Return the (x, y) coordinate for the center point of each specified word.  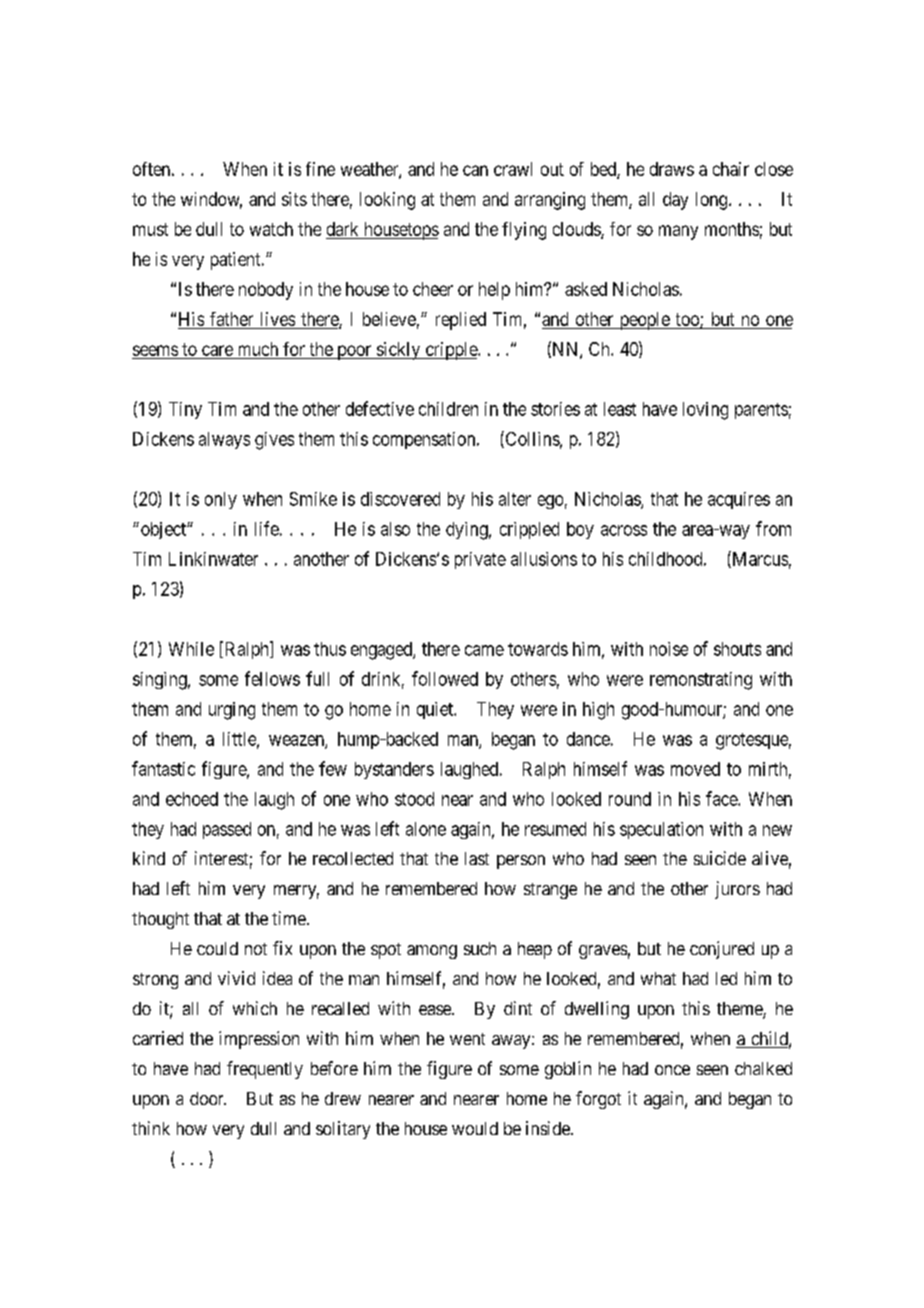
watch (271, 229)
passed (227, 830)
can (475, 170)
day (675, 201)
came (484, 650)
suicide (720, 858)
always (224, 440)
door (208, 1098)
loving (705, 411)
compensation (425, 440)
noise (669, 649)
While (191, 649)
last (477, 858)
